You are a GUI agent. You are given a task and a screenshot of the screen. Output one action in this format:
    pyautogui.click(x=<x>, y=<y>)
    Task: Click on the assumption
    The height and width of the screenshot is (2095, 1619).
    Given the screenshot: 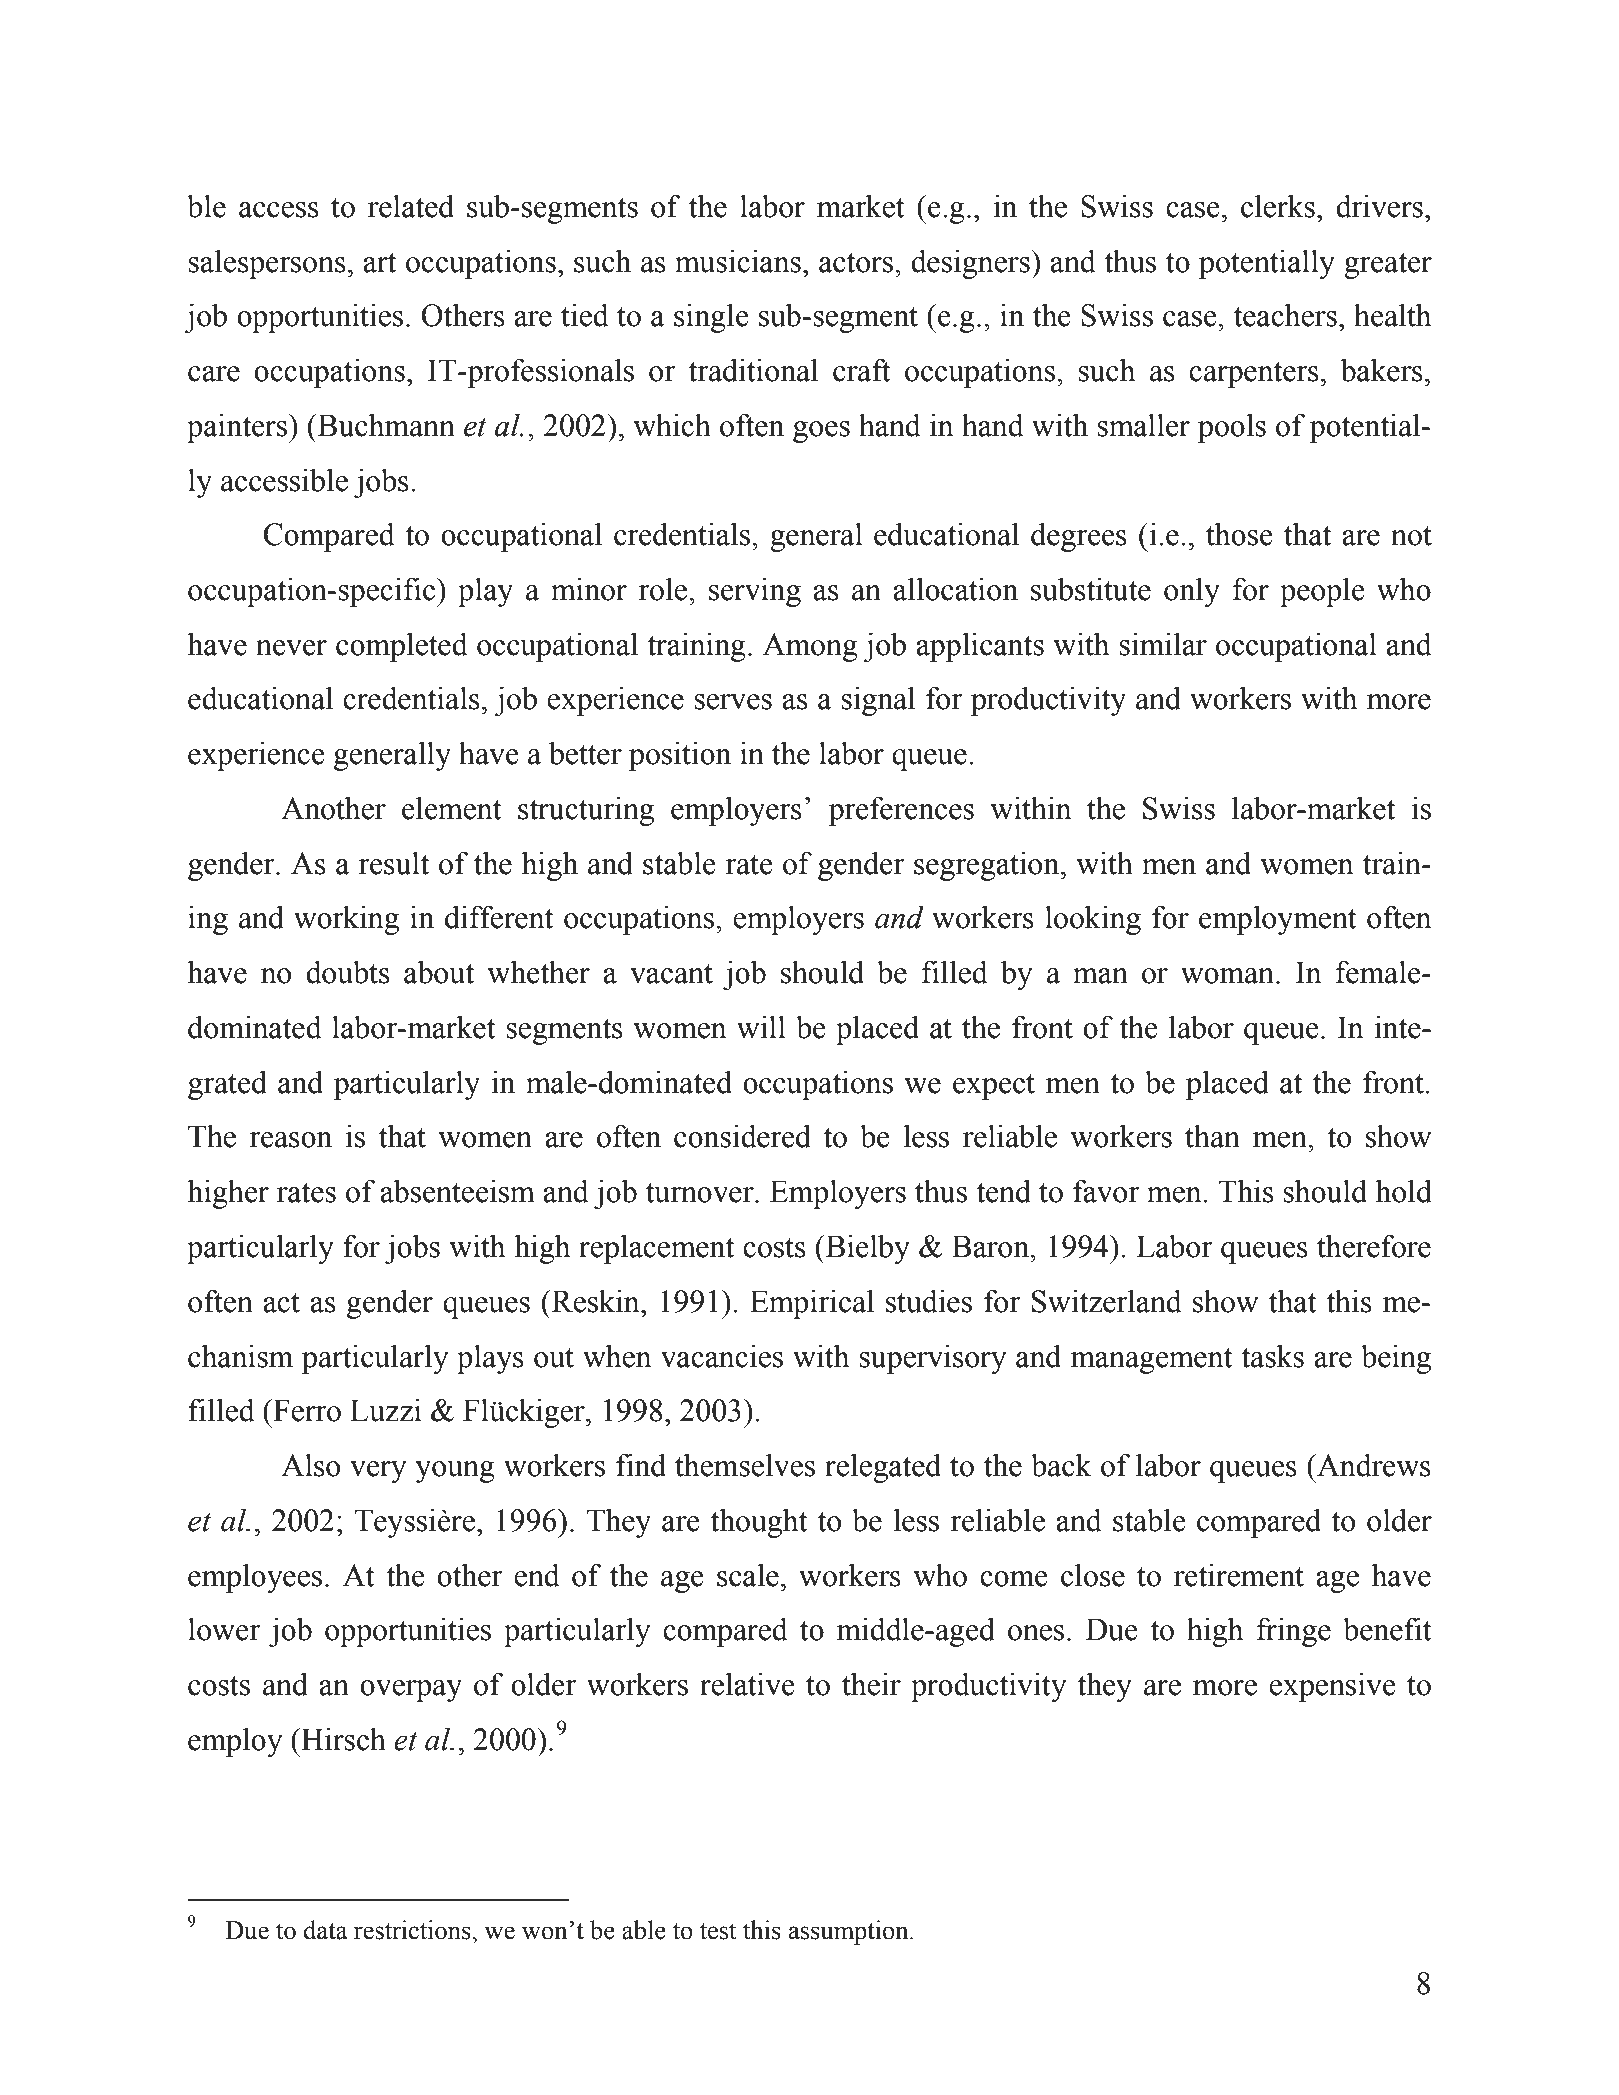 What is the action you would take?
    pyautogui.click(x=850, y=1932)
